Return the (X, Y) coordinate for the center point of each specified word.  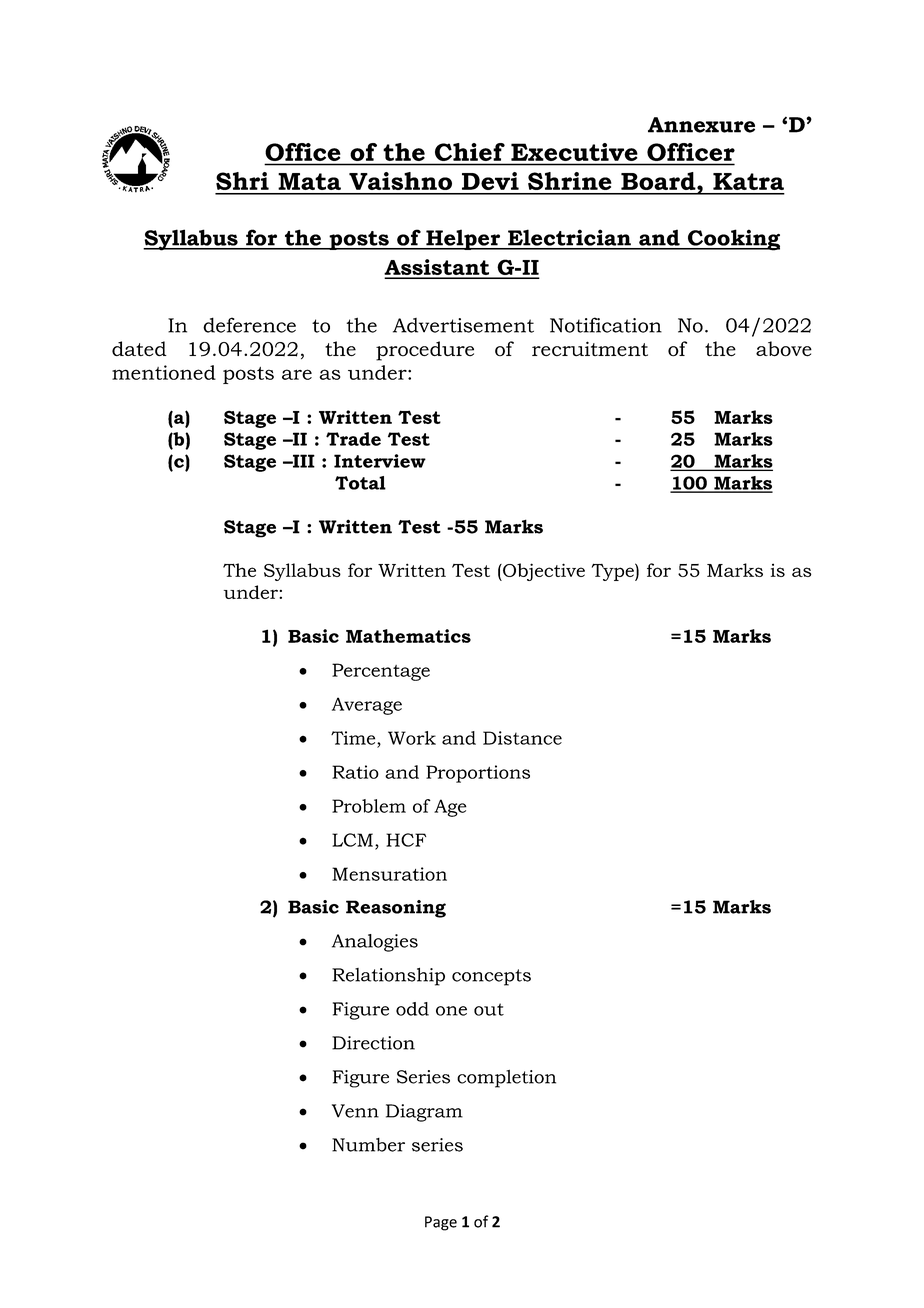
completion (506, 1079)
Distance (522, 738)
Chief (470, 152)
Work (412, 738)
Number (368, 1145)
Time (354, 738)
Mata (309, 181)
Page (441, 1223)
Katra (748, 181)
